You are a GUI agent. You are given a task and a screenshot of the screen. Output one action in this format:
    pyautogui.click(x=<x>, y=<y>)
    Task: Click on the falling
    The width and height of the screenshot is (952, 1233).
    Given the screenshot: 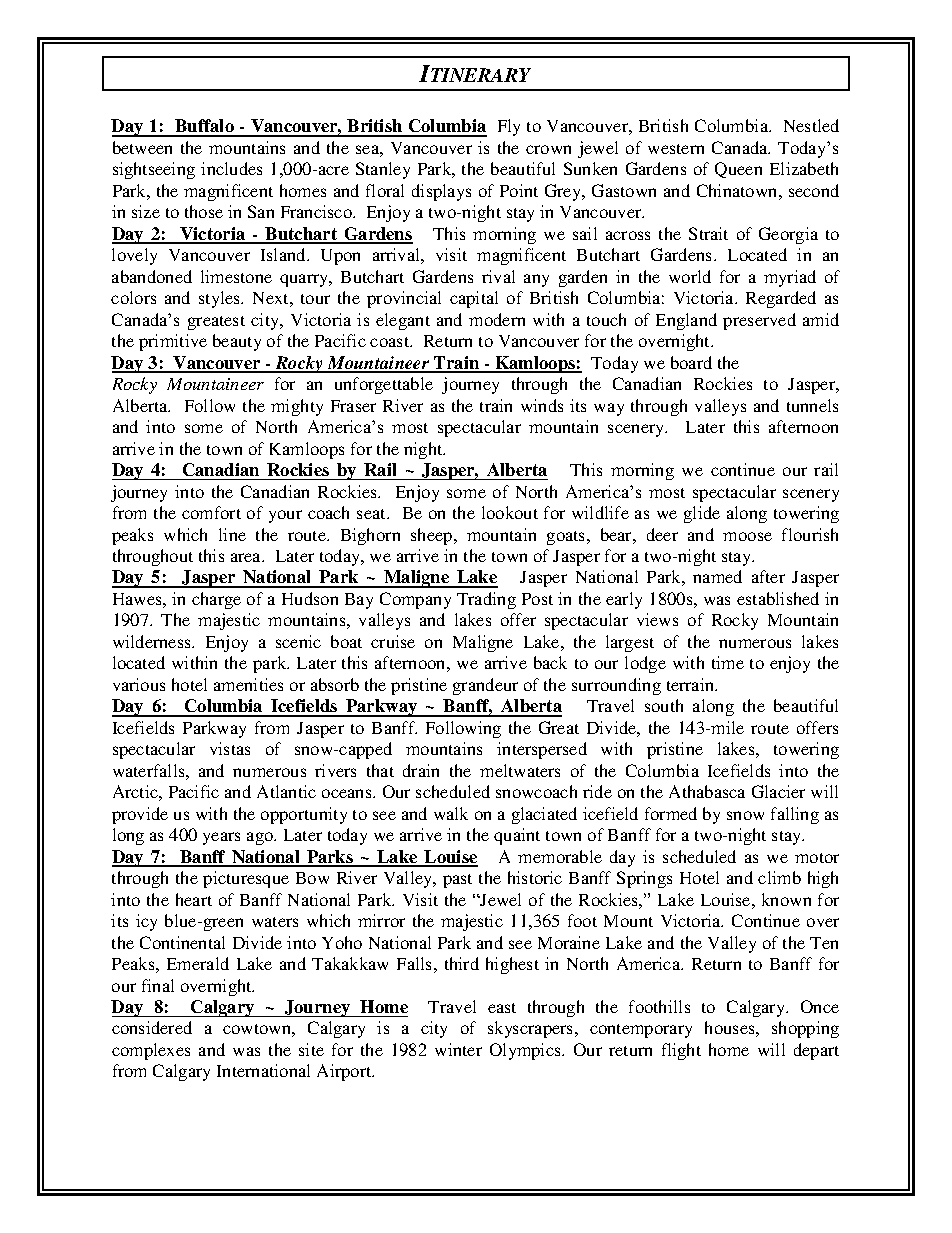 What is the action you would take?
    pyautogui.click(x=795, y=815)
